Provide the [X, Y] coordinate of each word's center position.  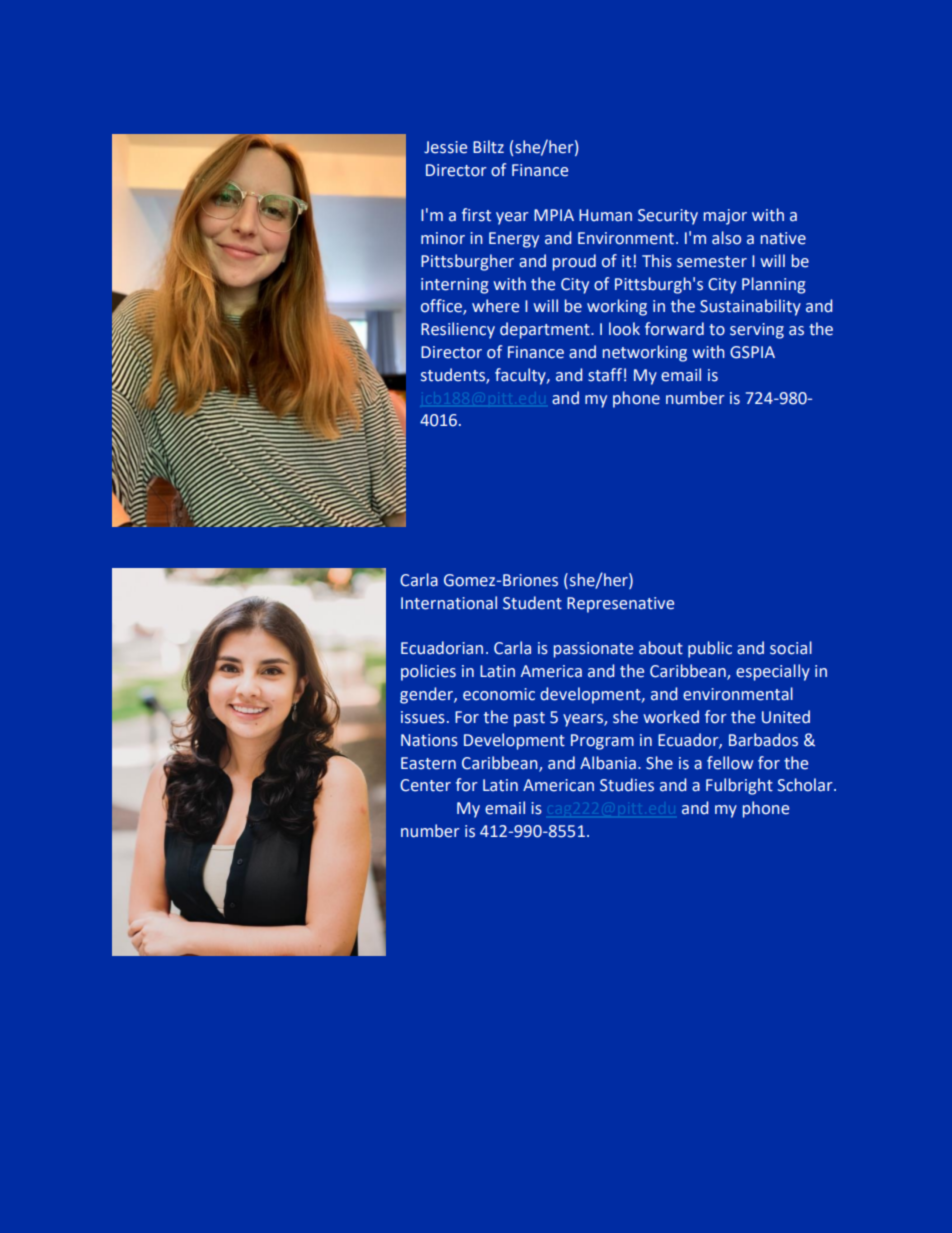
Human [605, 215]
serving [757, 331]
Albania [608, 763]
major [725, 217]
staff [605, 375]
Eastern [428, 763]
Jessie [445, 147]
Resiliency [458, 330]
